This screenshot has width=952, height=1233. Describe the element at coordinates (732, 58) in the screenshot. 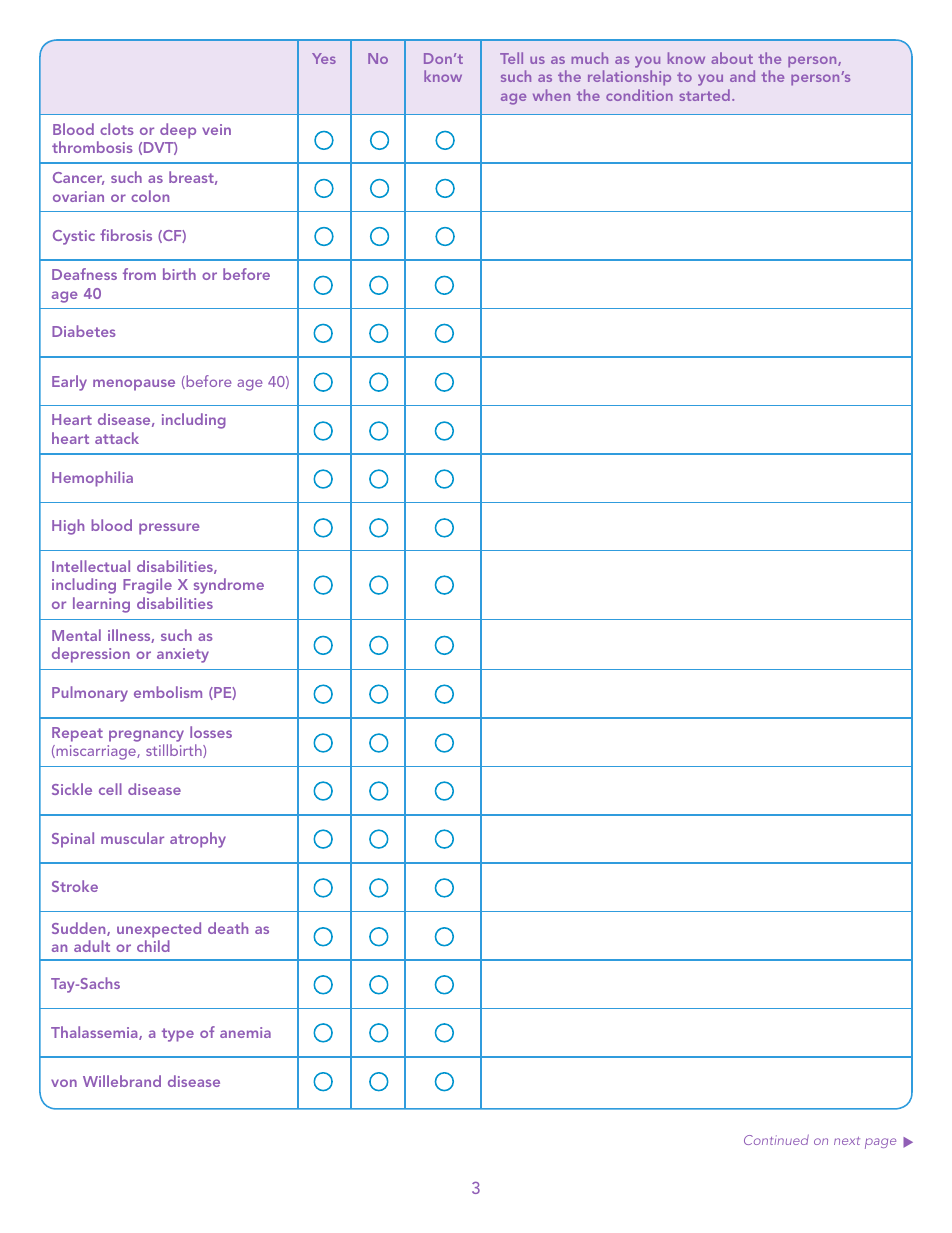

I see `about` at that location.
